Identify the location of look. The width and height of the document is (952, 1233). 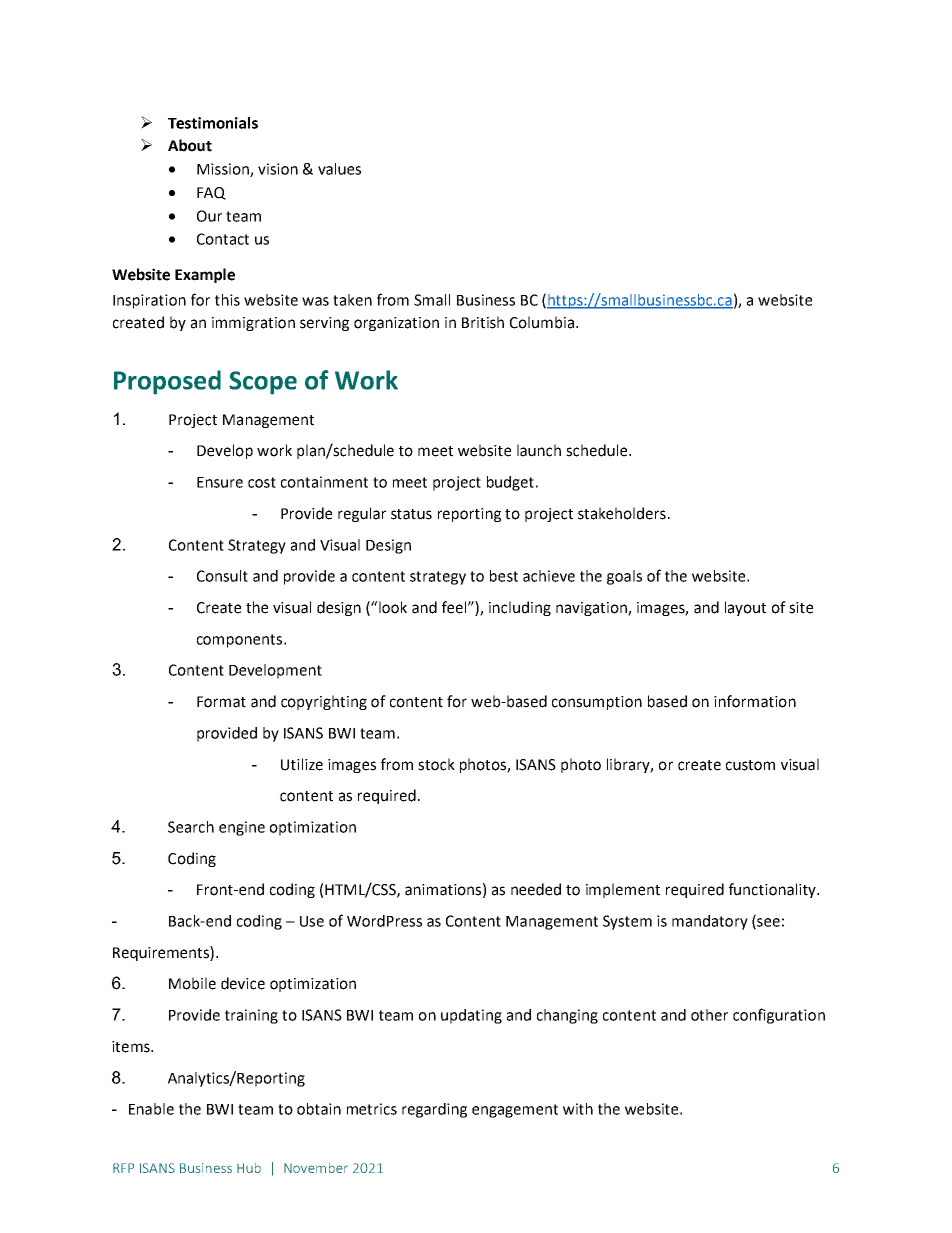
(392, 607).
